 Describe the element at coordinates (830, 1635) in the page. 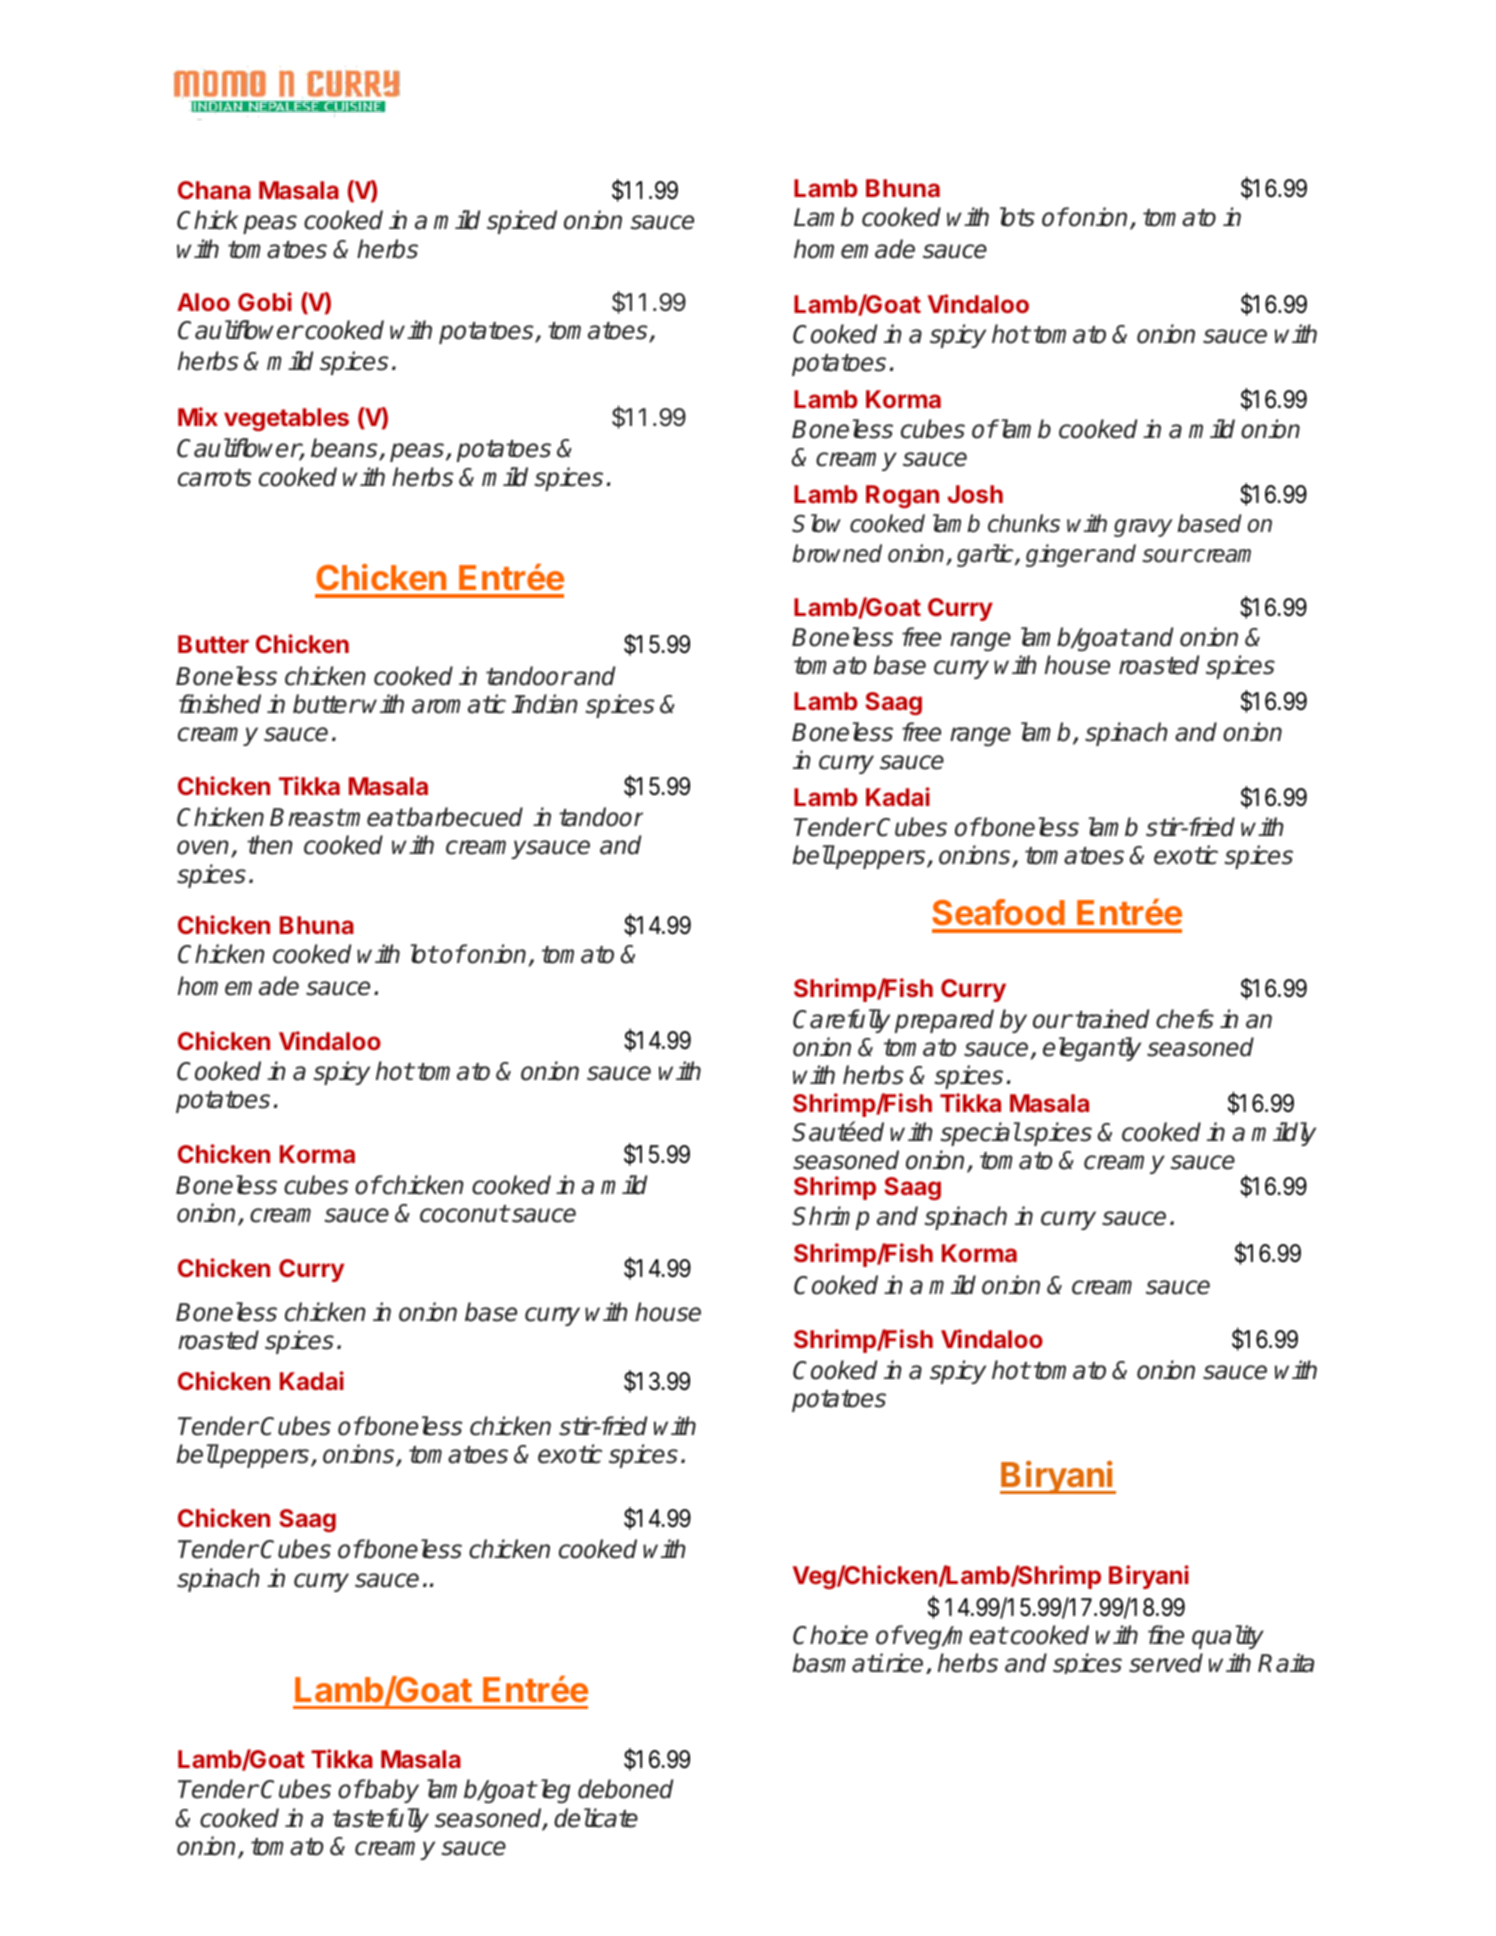

I see `Choice` at that location.
